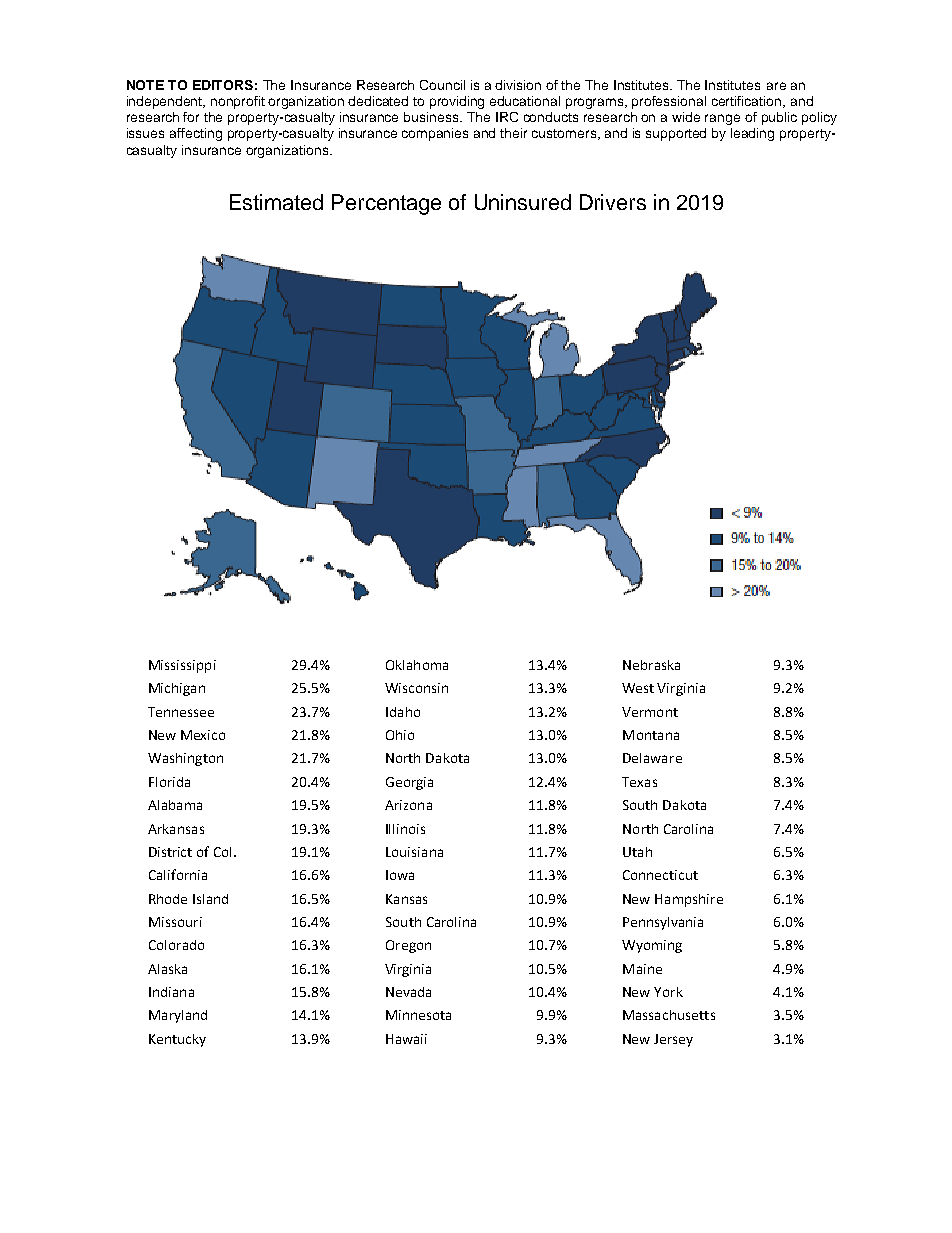 The image size is (952, 1233). What do you see at coordinates (178, 1016) in the screenshot?
I see `Maryland` at bounding box center [178, 1016].
